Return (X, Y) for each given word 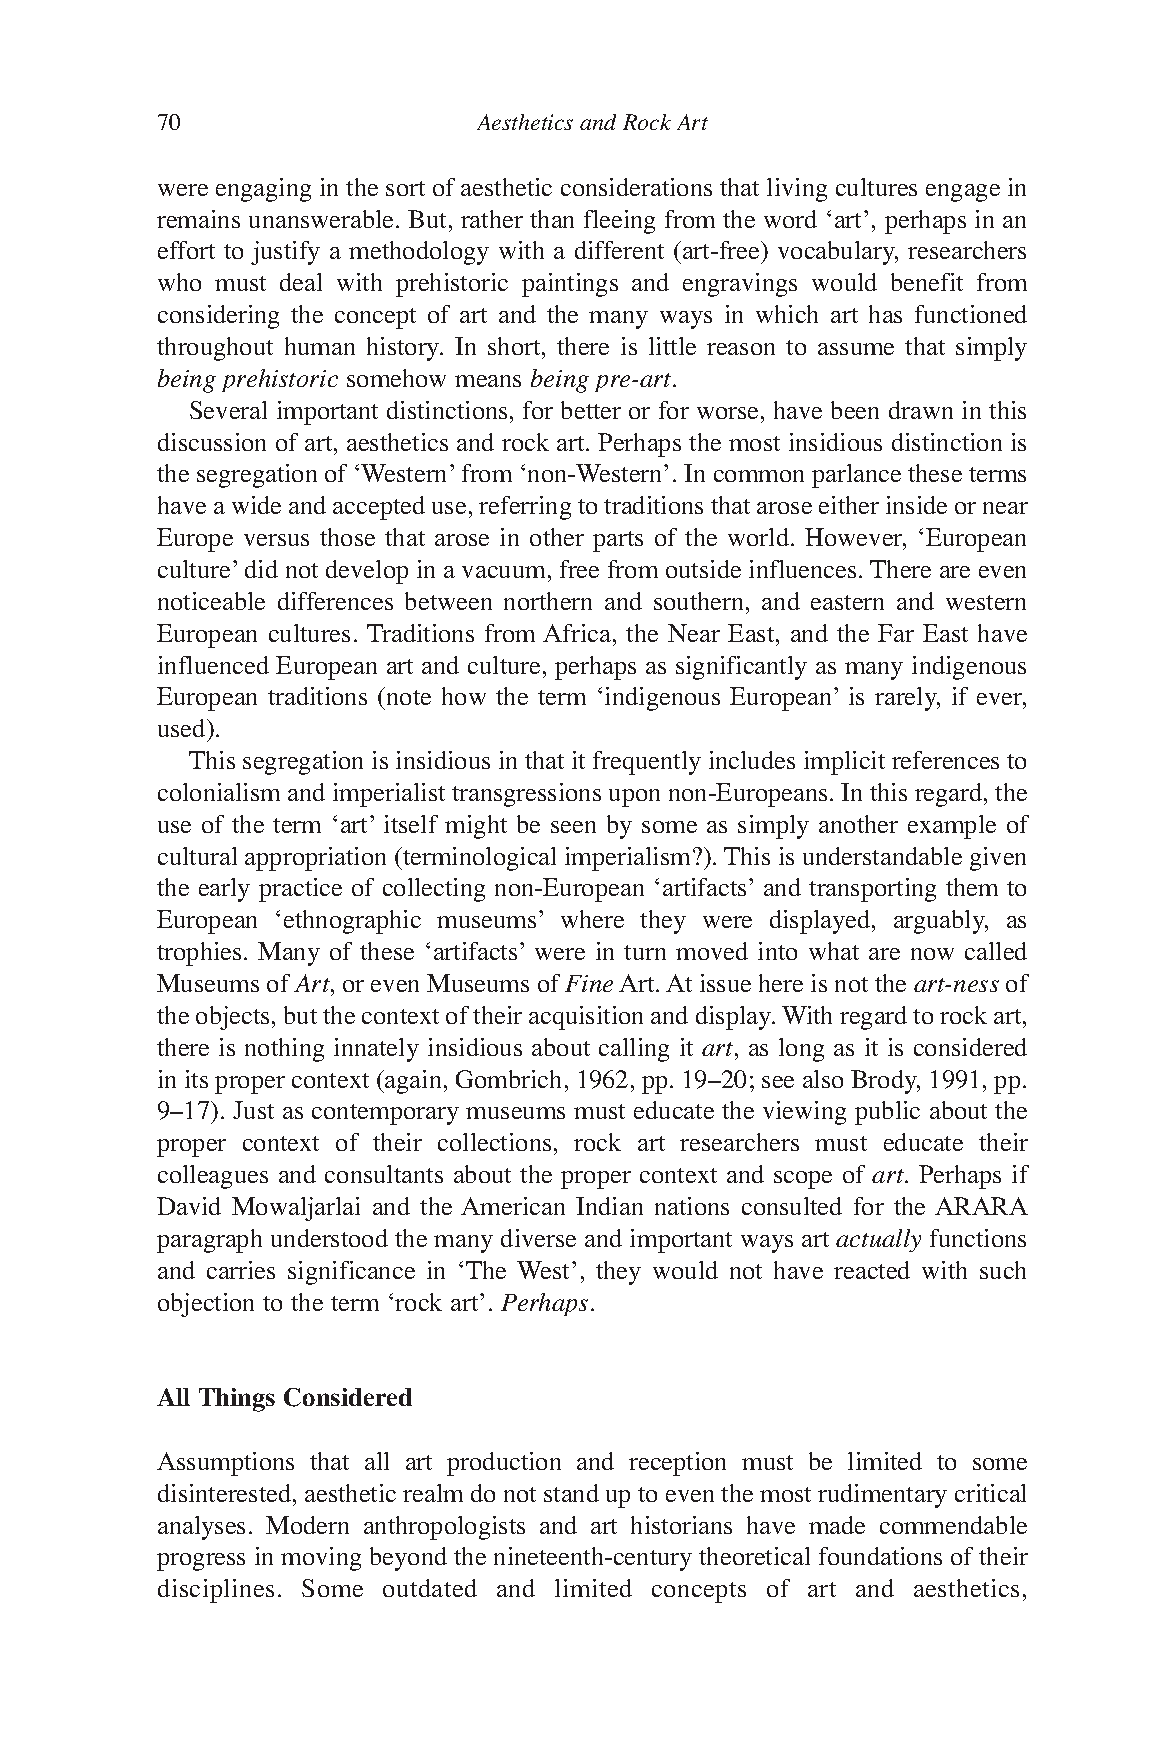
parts (618, 541)
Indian (609, 1206)
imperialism (629, 859)
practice (300, 890)
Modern (307, 1525)
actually (878, 1240)
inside (916, 505)
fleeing (619, 222)
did (261, 569)
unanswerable (323, 219)
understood (329, 1238)
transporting (872, 890)
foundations (880, 1556)
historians (681, 1525)
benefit (927, 282)
